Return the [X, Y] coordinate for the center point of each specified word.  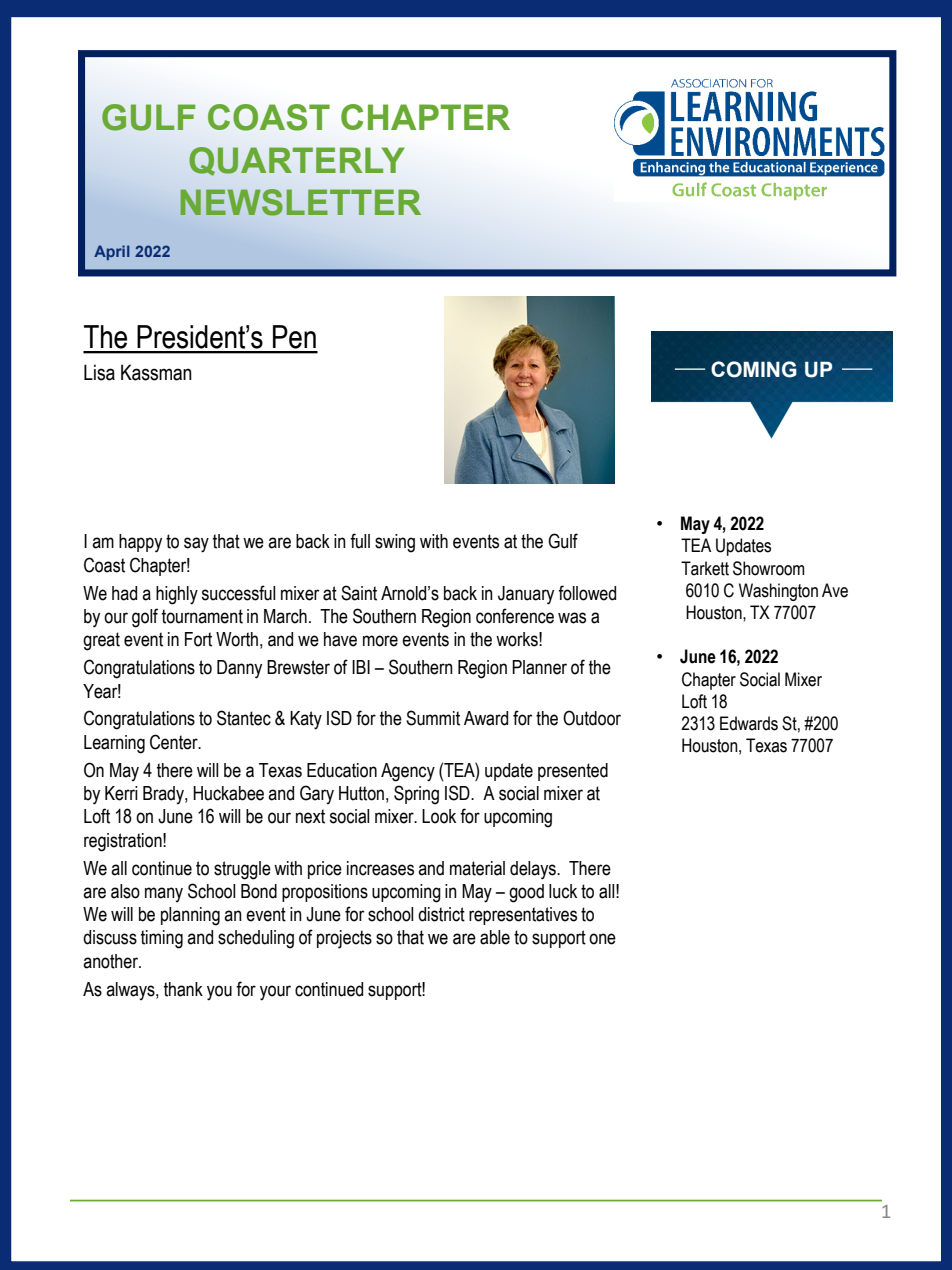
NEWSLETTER [300, 202]
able [495, 937]
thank [183, 989]
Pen [294, 337]
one [602, 939]
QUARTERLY [296, 161]
